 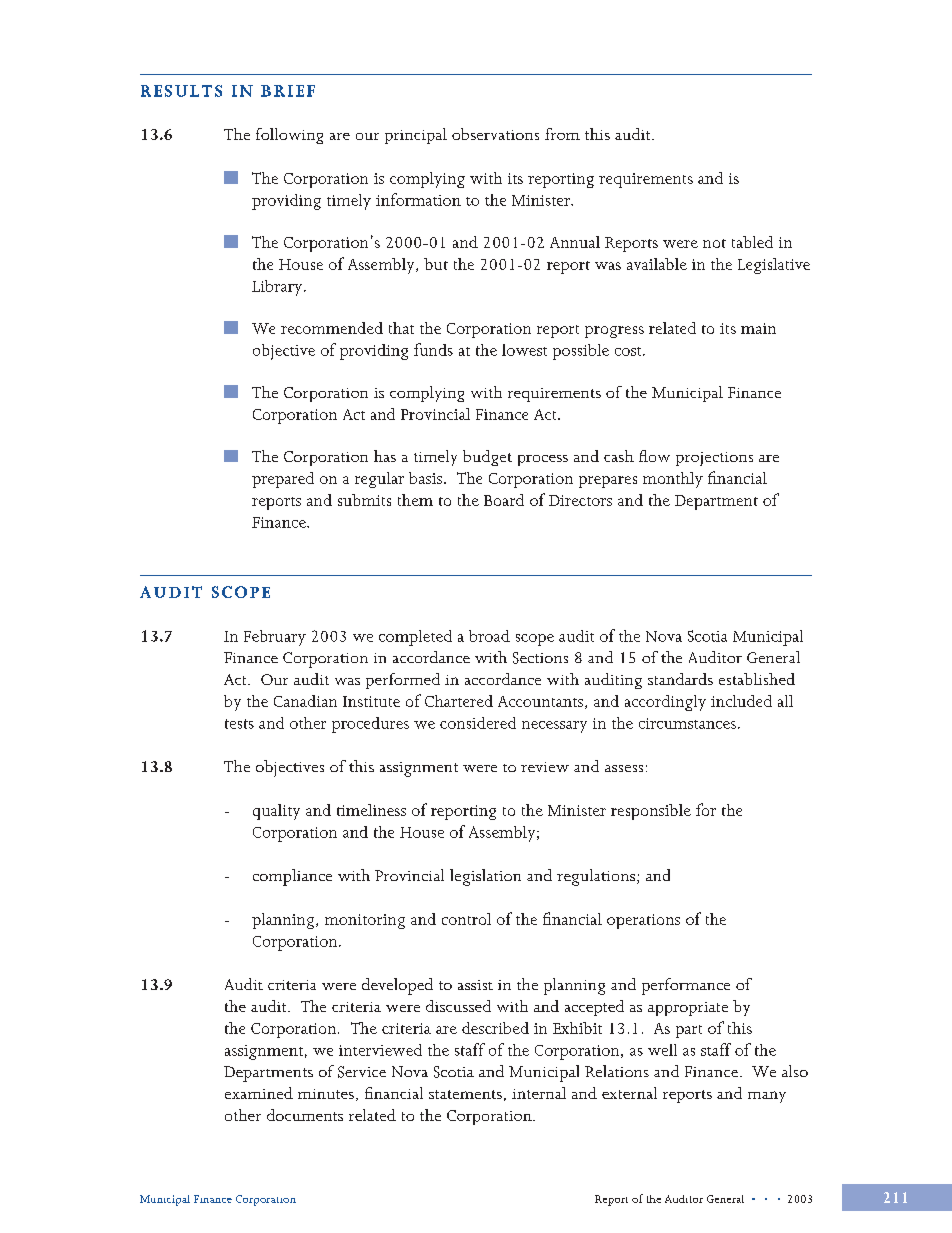 I want to click on prepared, so click(x=283, y=480).
